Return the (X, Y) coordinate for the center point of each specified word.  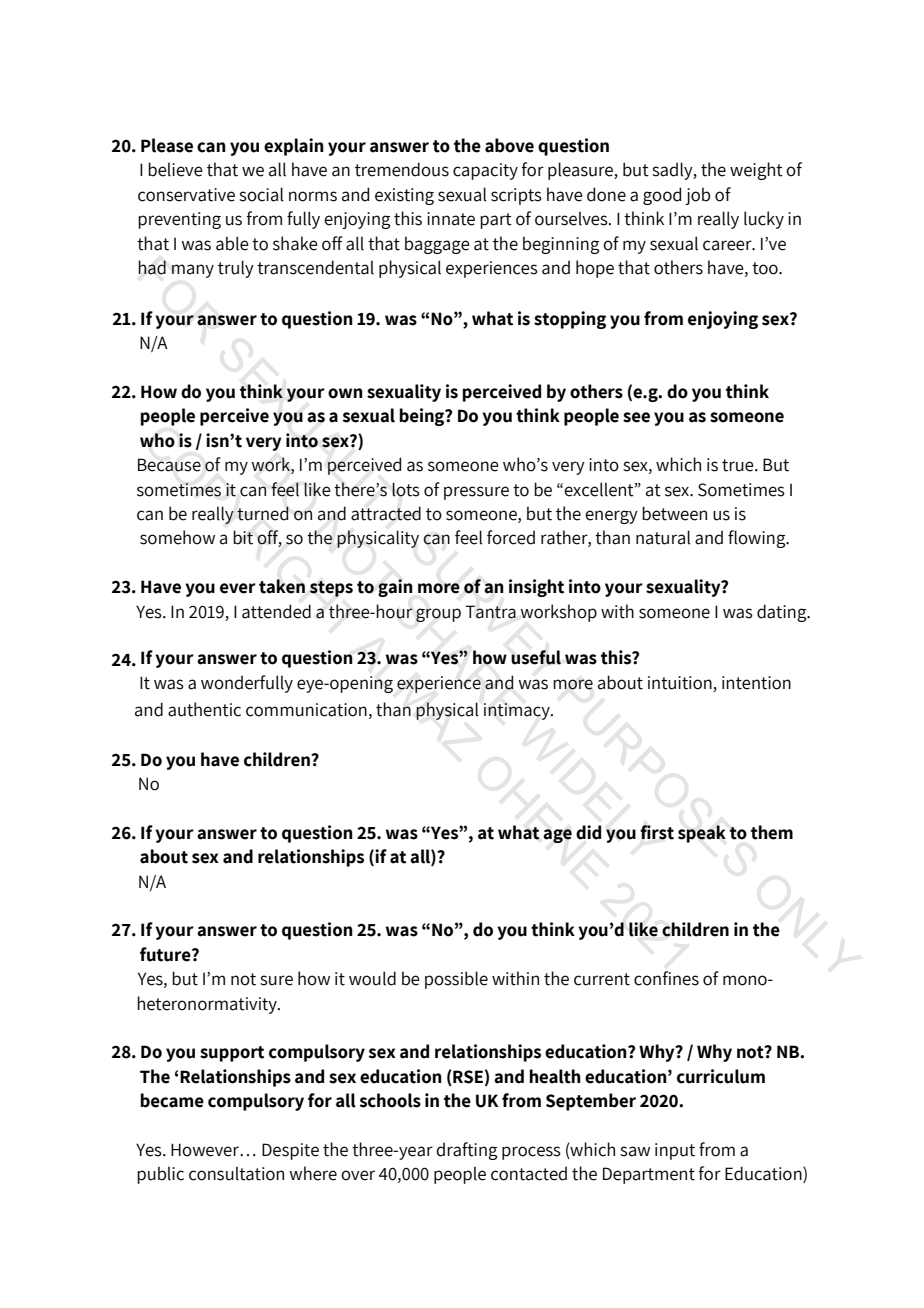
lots (406, 489)
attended (276, 611)
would (372, 978)
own (345, 393)
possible (456, 980)
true (739, 465)
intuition (681, 684)
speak (702, 834)
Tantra (490, 612)
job (697, 196)
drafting (466, 1151)
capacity (485, 171)
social (261, 194)
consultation (236, 1173)
